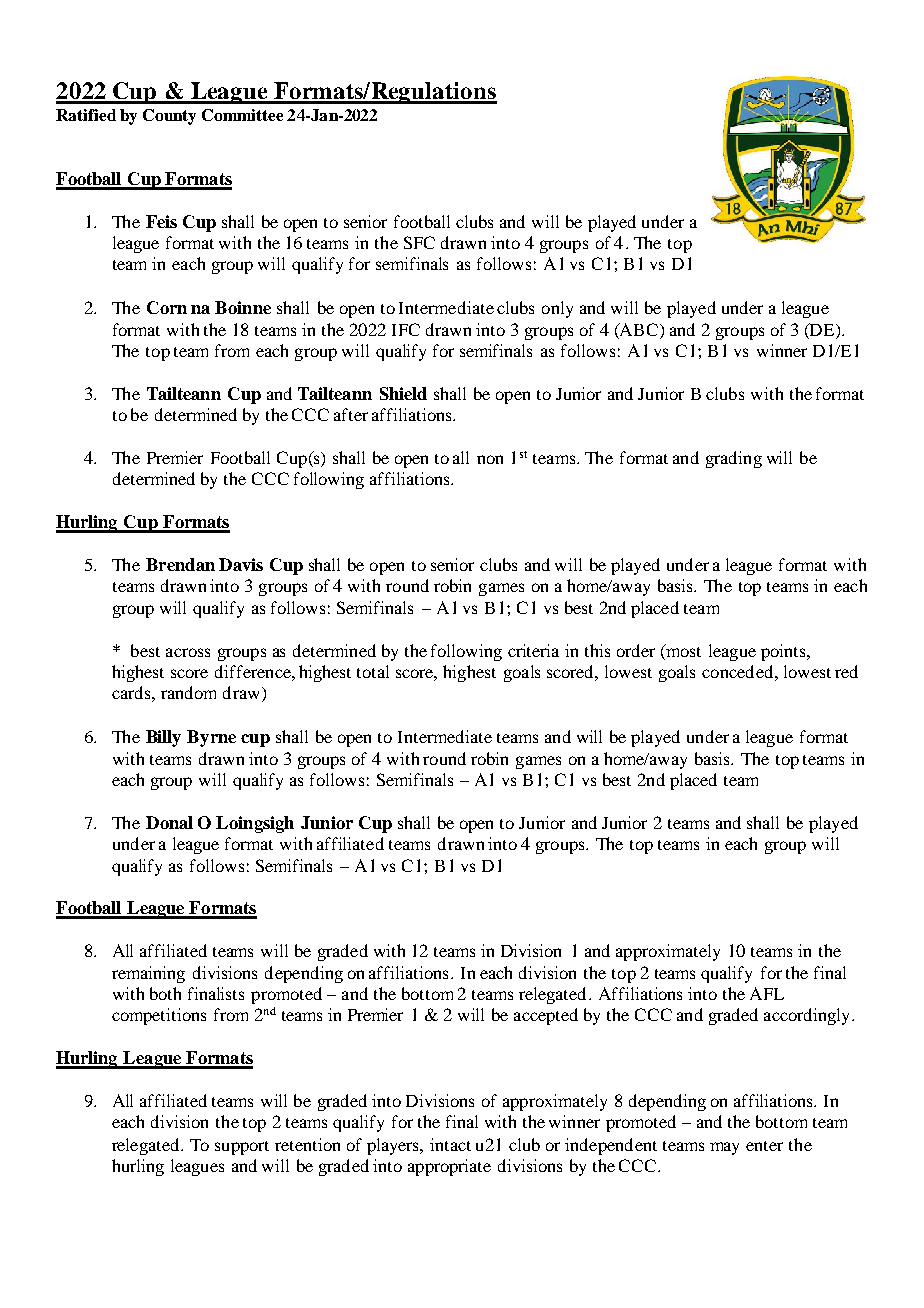  I want to click on ABC, so click(639, 329).
